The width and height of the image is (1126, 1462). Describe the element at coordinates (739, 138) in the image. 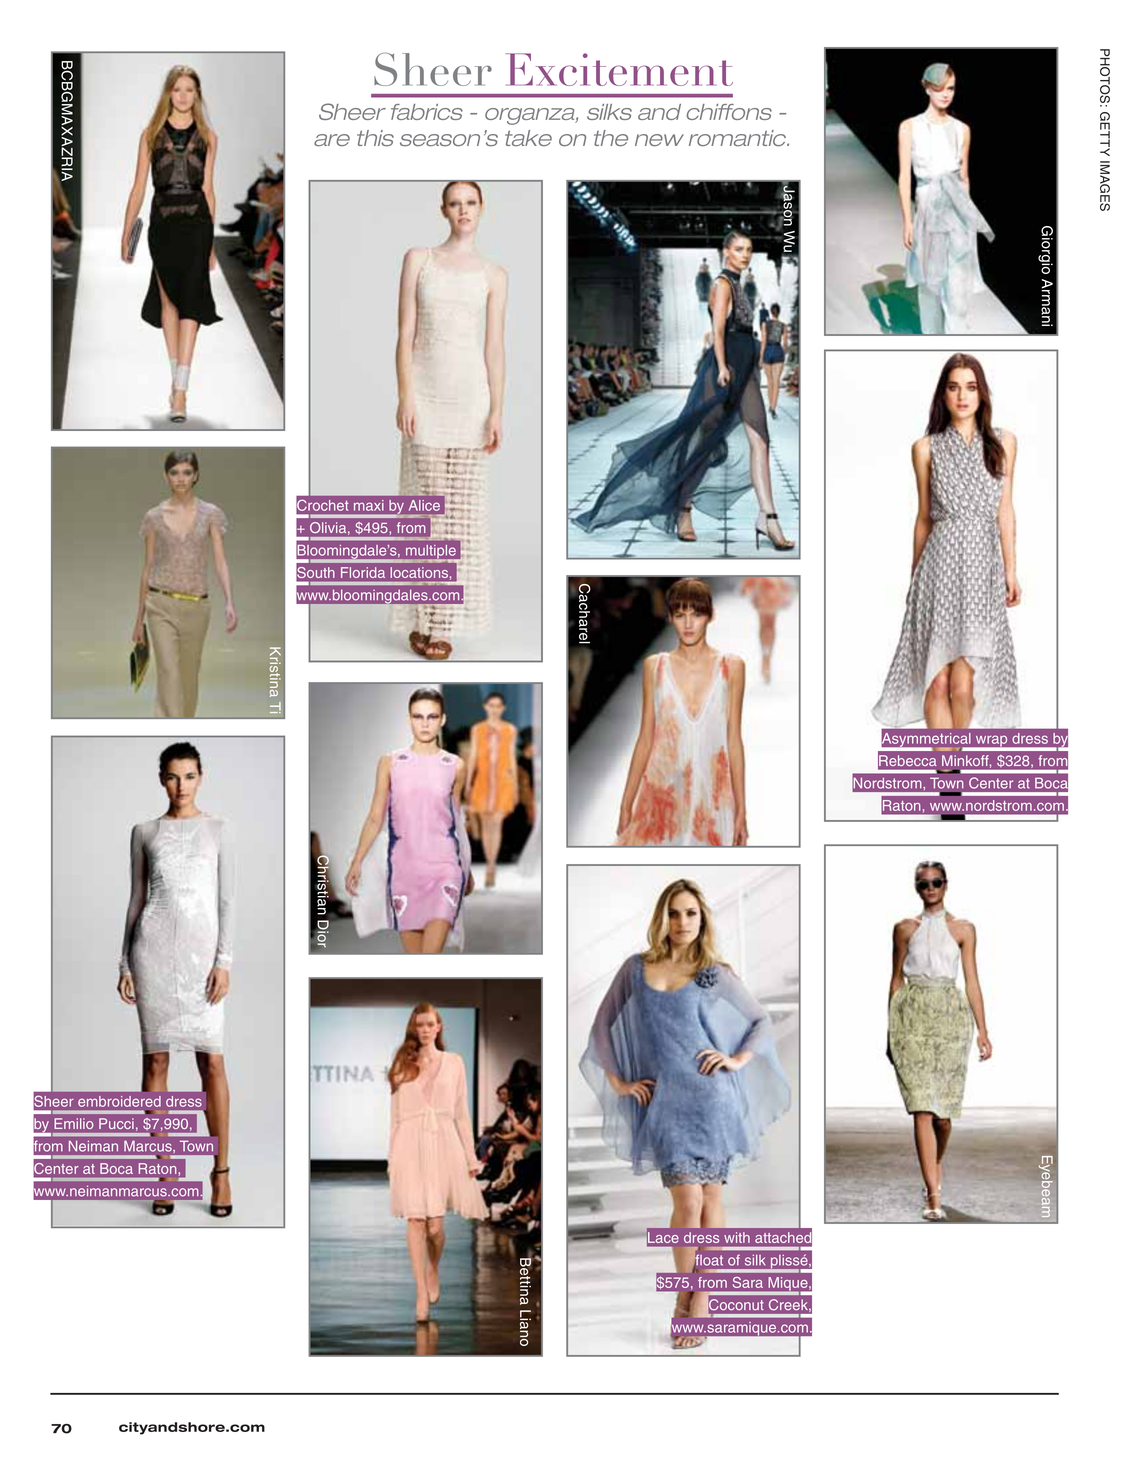

I see `romantic` at that location.
